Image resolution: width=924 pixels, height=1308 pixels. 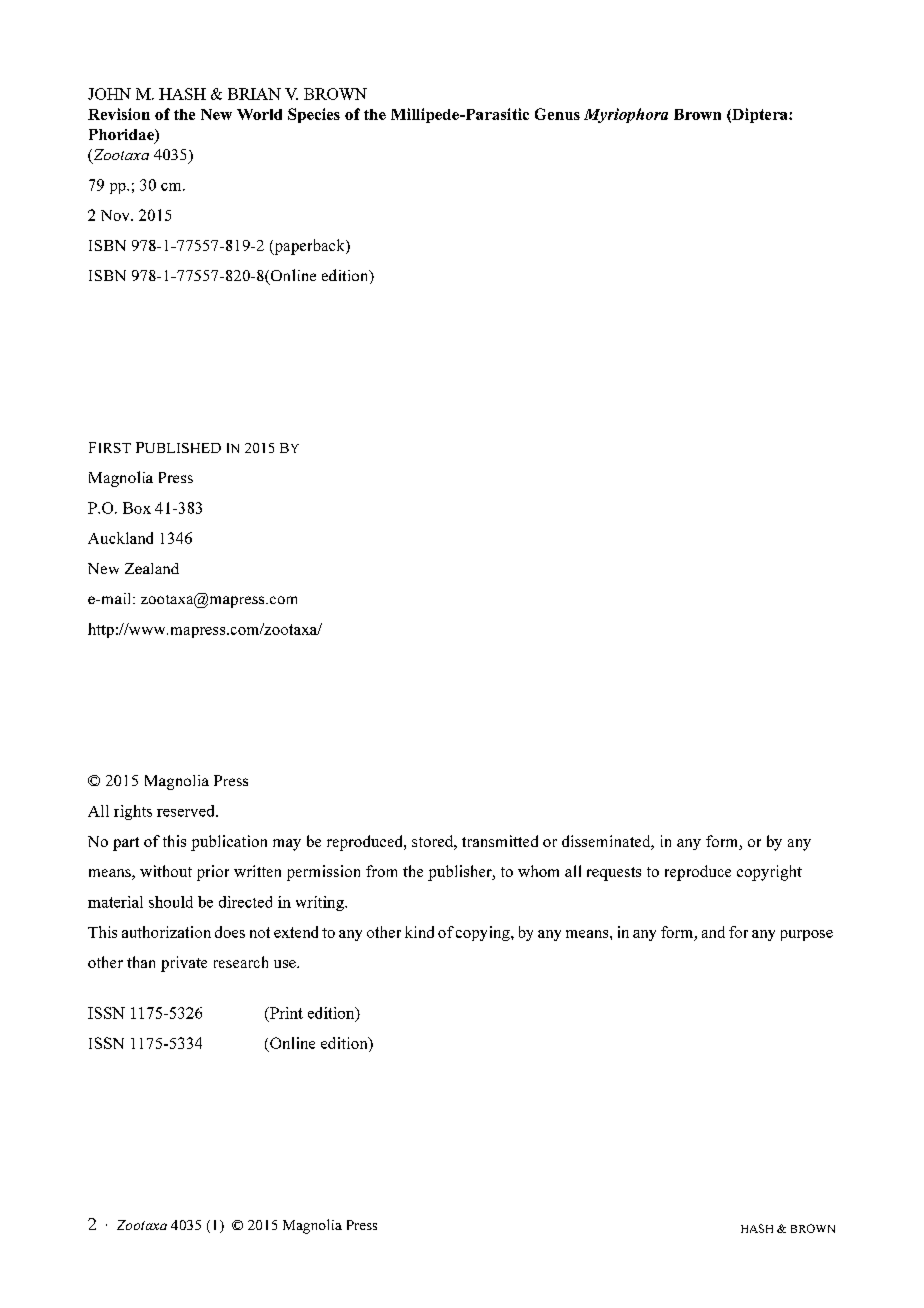 What do you see at coordinates (259, 114) in the screenshot?
I see `World` at bounding box center [259, 114].
